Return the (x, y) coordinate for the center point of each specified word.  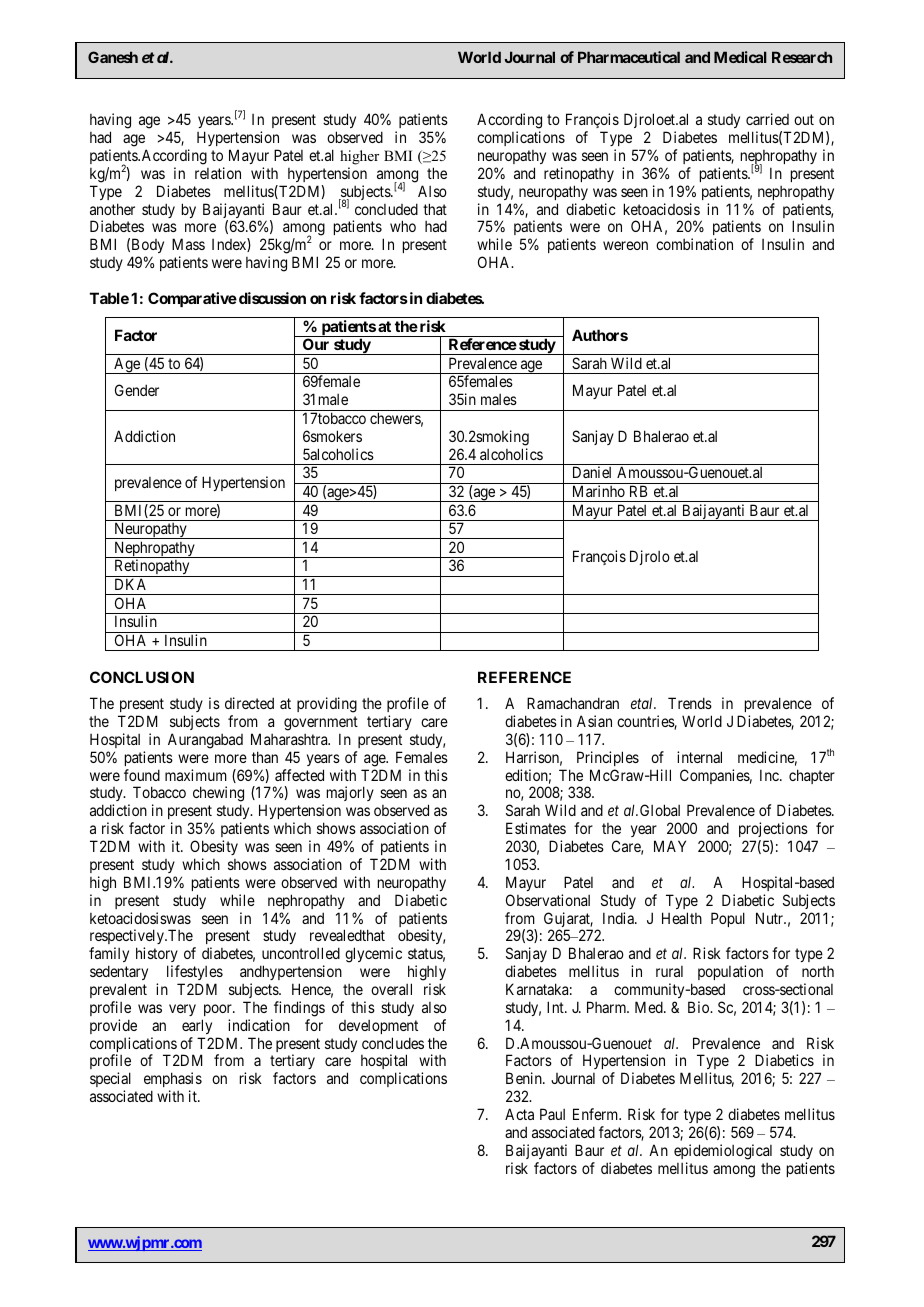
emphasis (173, 1079)
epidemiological (723, 1152)
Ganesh (113, 57)
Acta (519, 1114)
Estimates (536, 828)
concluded (386, 209)
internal (699, 757)
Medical (740, 57)
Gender (137, 390)
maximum (196, 775)
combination (694, 244)
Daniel (592, 472)
